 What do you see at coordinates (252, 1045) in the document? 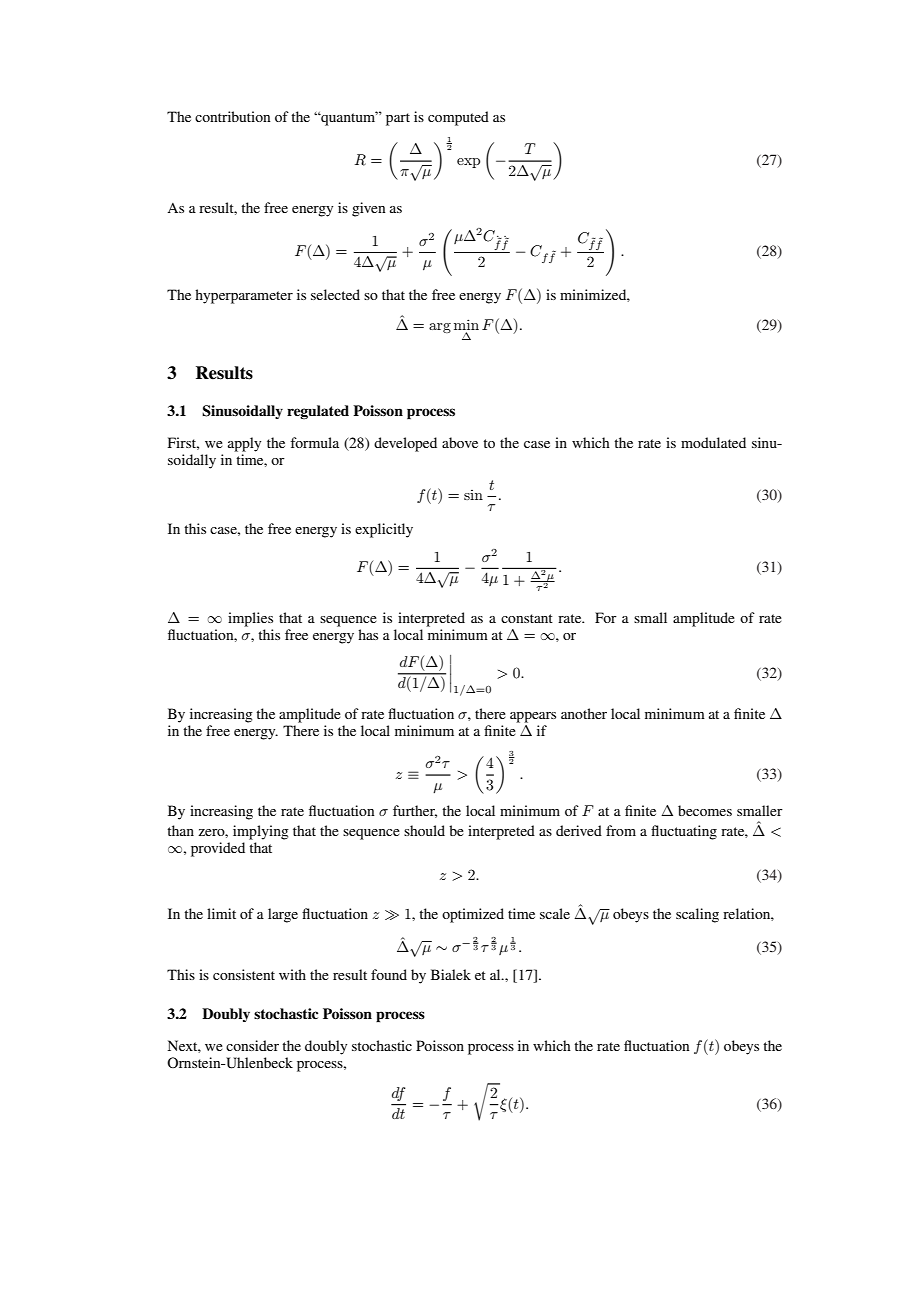
I see `consider` at bounding box center [252, 1045].
